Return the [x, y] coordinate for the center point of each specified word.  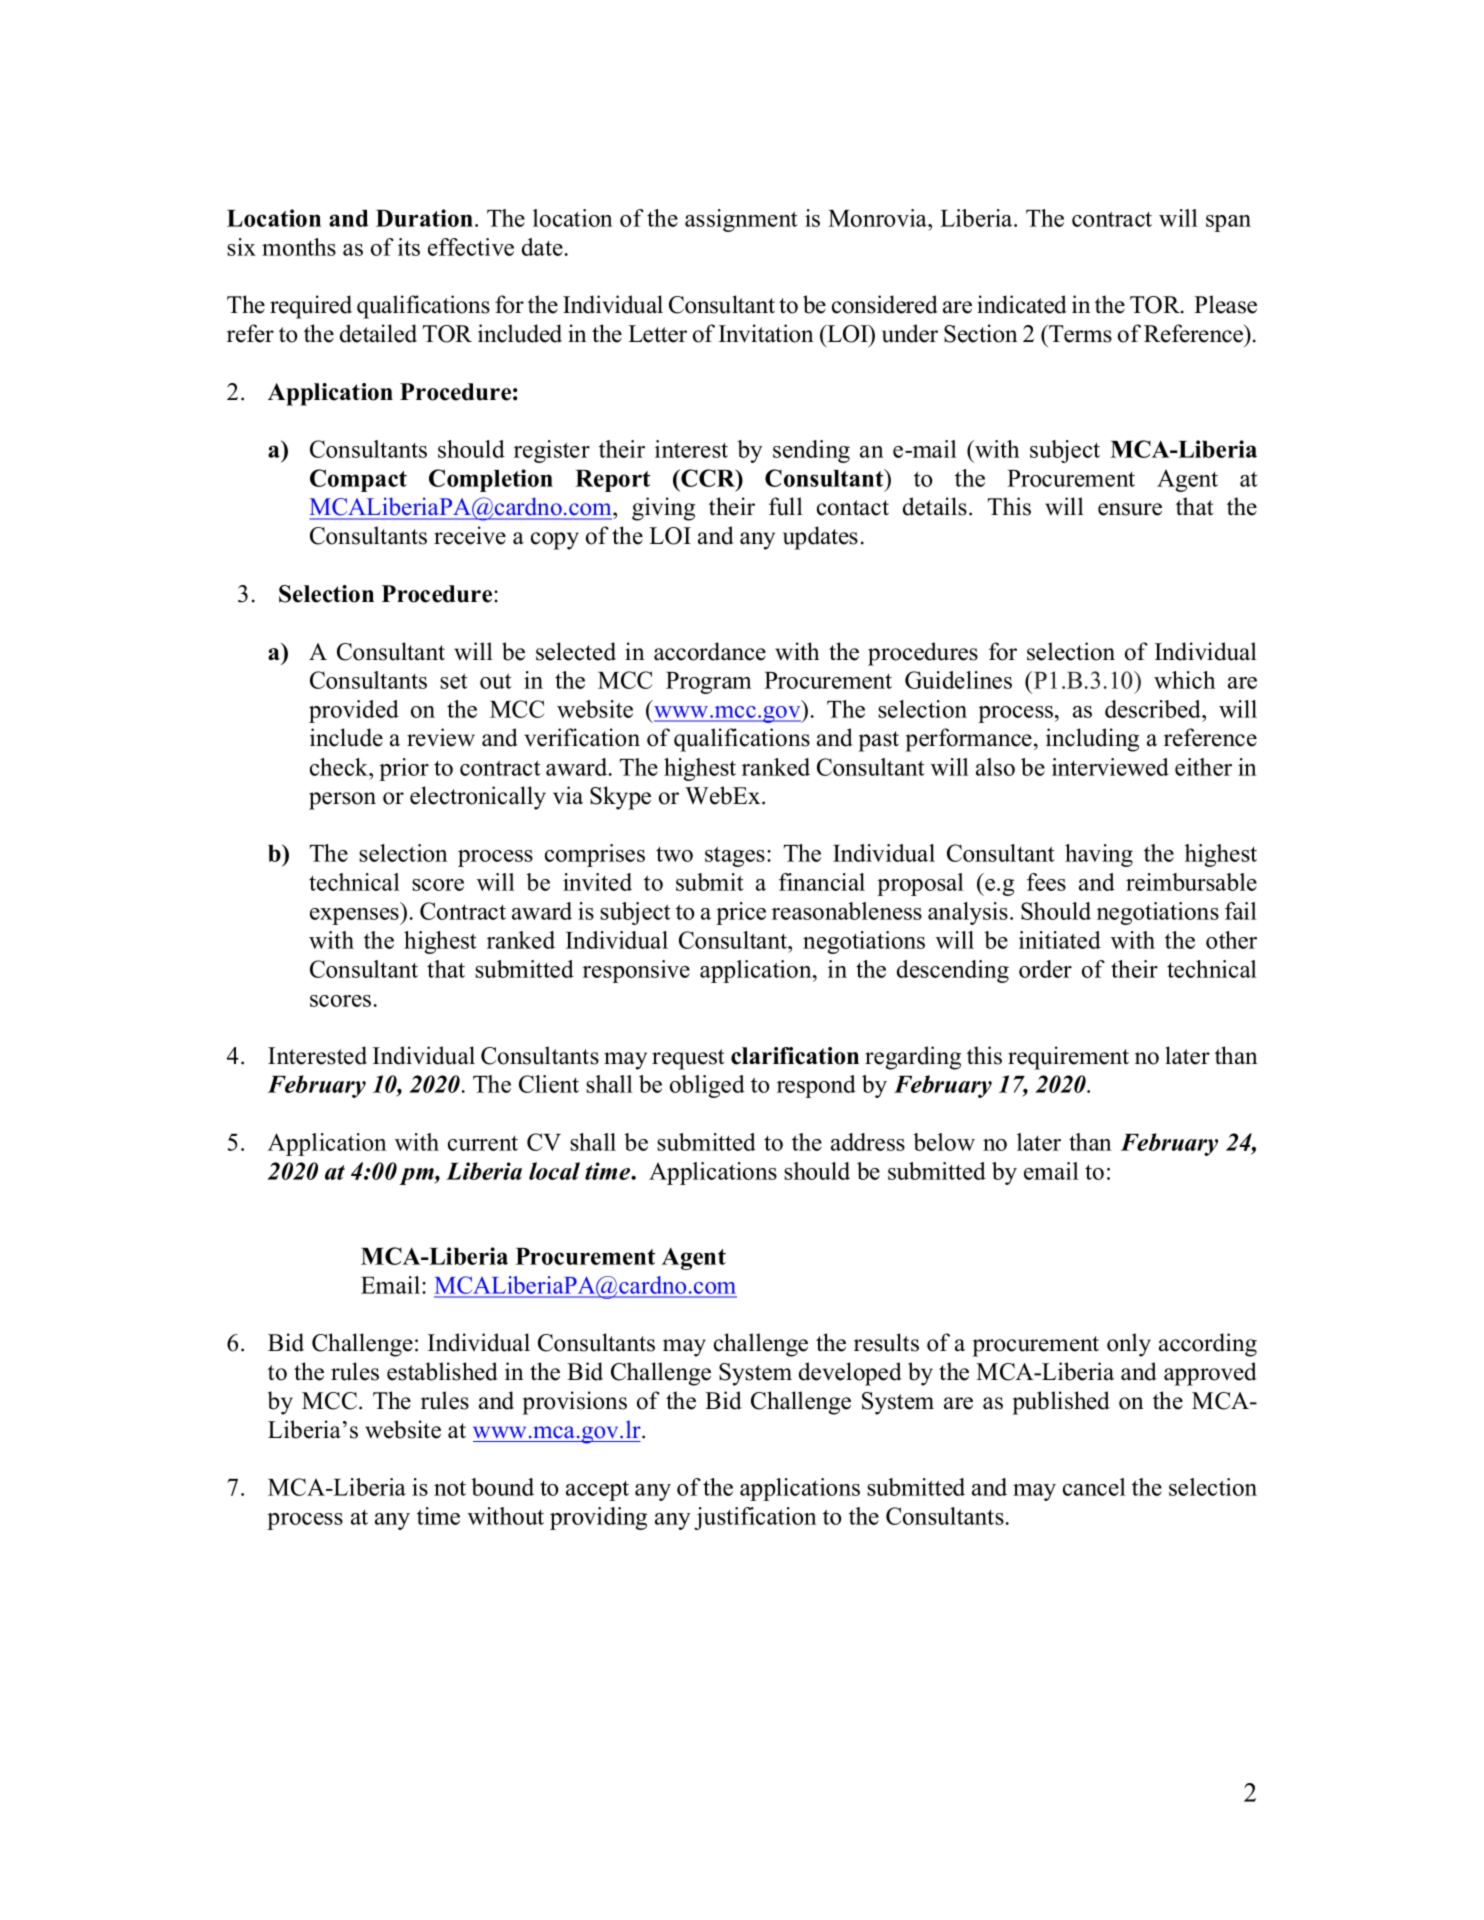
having [1099, 855]
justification [755, 1518]
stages [735, 856]
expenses [355, 916]
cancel [1094, 1487]
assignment [741, 220]
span [1228, 223]
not [450, 1488]
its [409, 247]
